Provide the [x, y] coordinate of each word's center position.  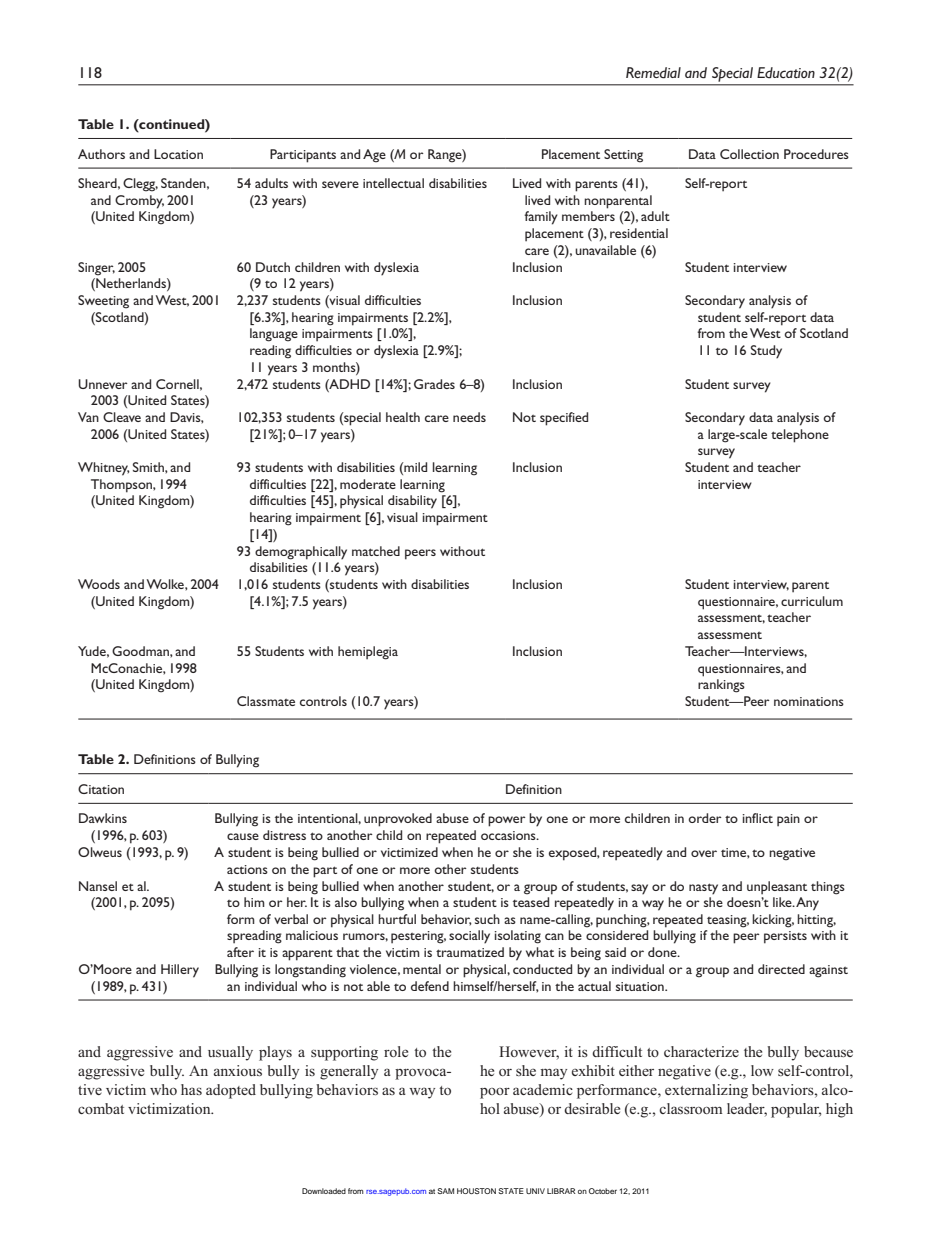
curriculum [812, 601]
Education [786, 73]
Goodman [141, 651]
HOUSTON [476, 1191]
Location [178, 154]
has [191, 1089]
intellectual [393, 183]
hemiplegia [368, 653]
